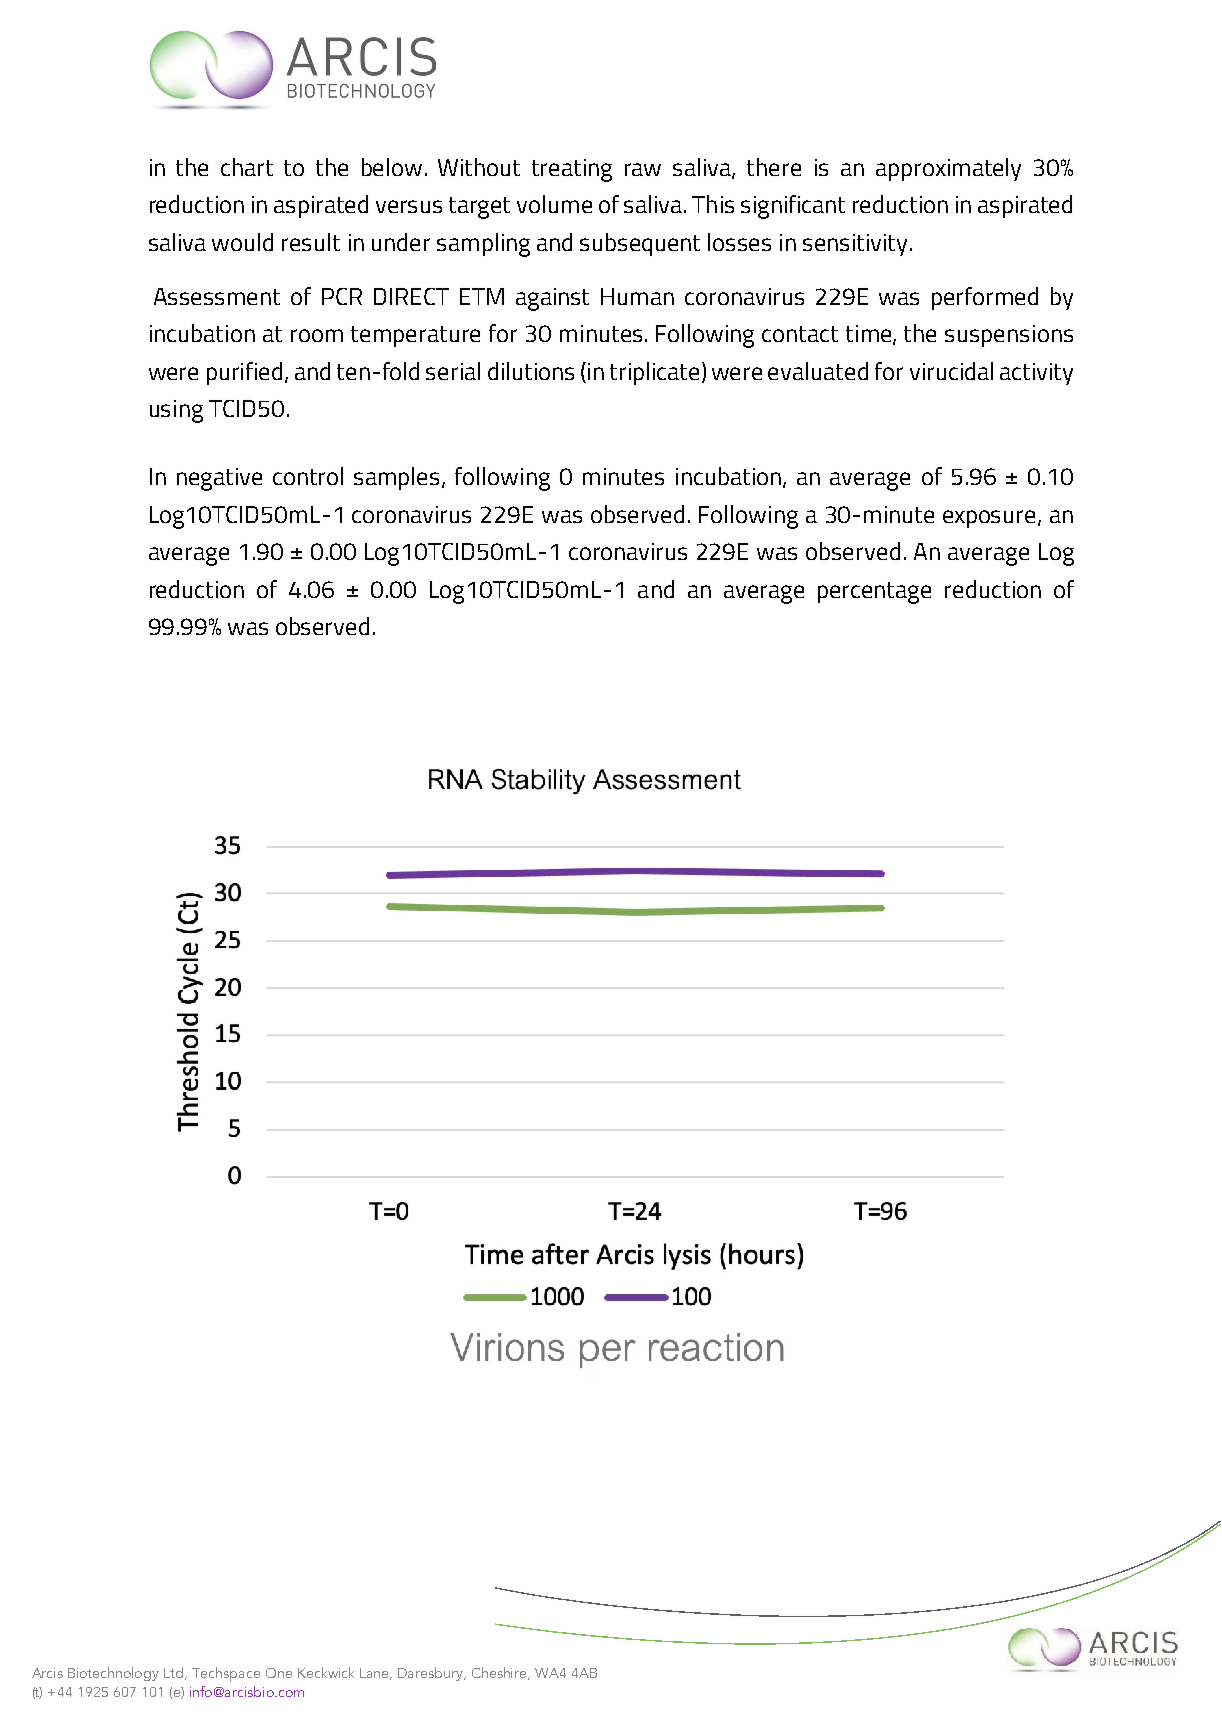  Describe the element at coordinates (175, 1673) in the screenshot. I see `Ltd` at that location.
